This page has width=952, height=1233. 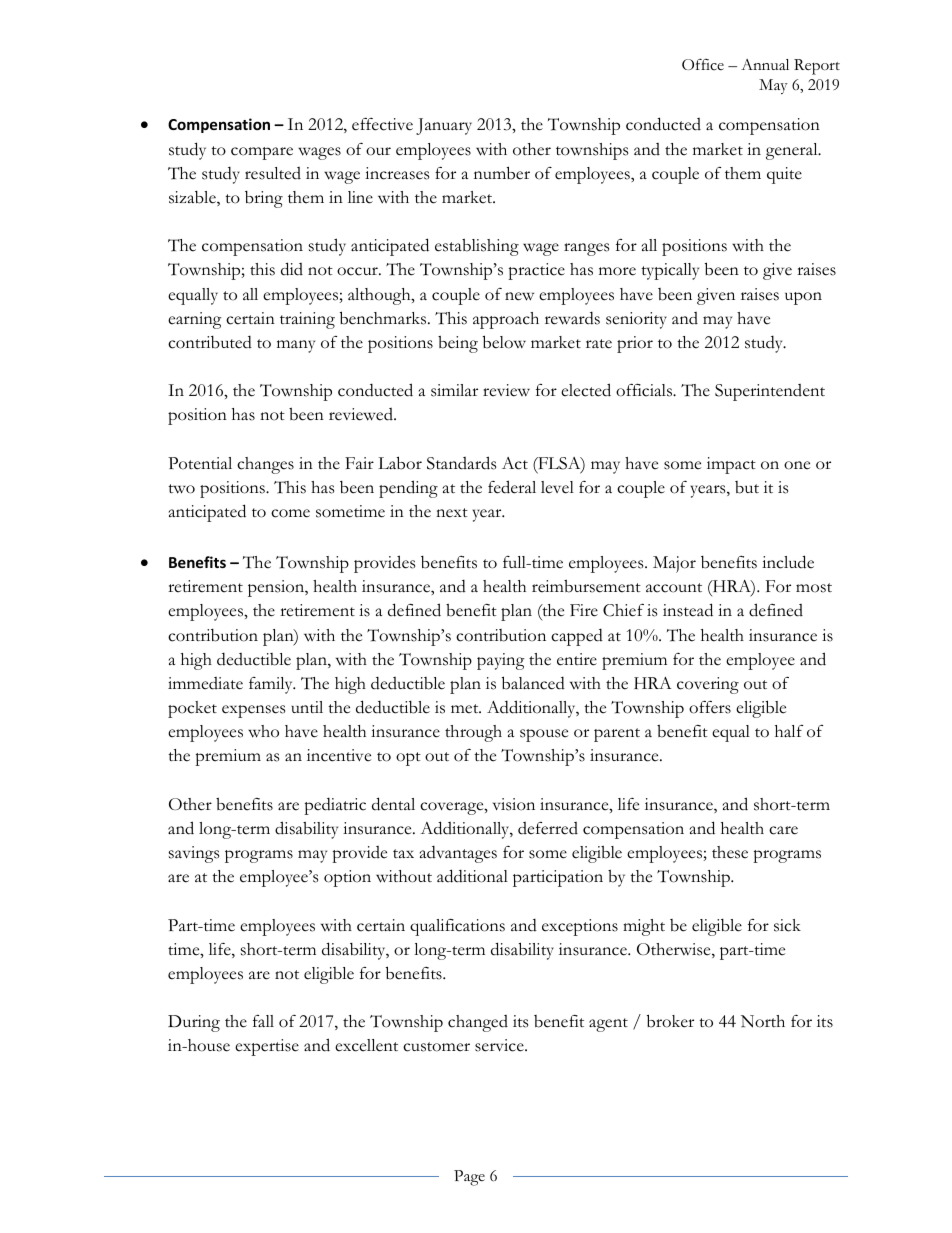 What do you see at coordinates (458, 854) in the page?
I see `advantages` at bounding box center [458, 854].
